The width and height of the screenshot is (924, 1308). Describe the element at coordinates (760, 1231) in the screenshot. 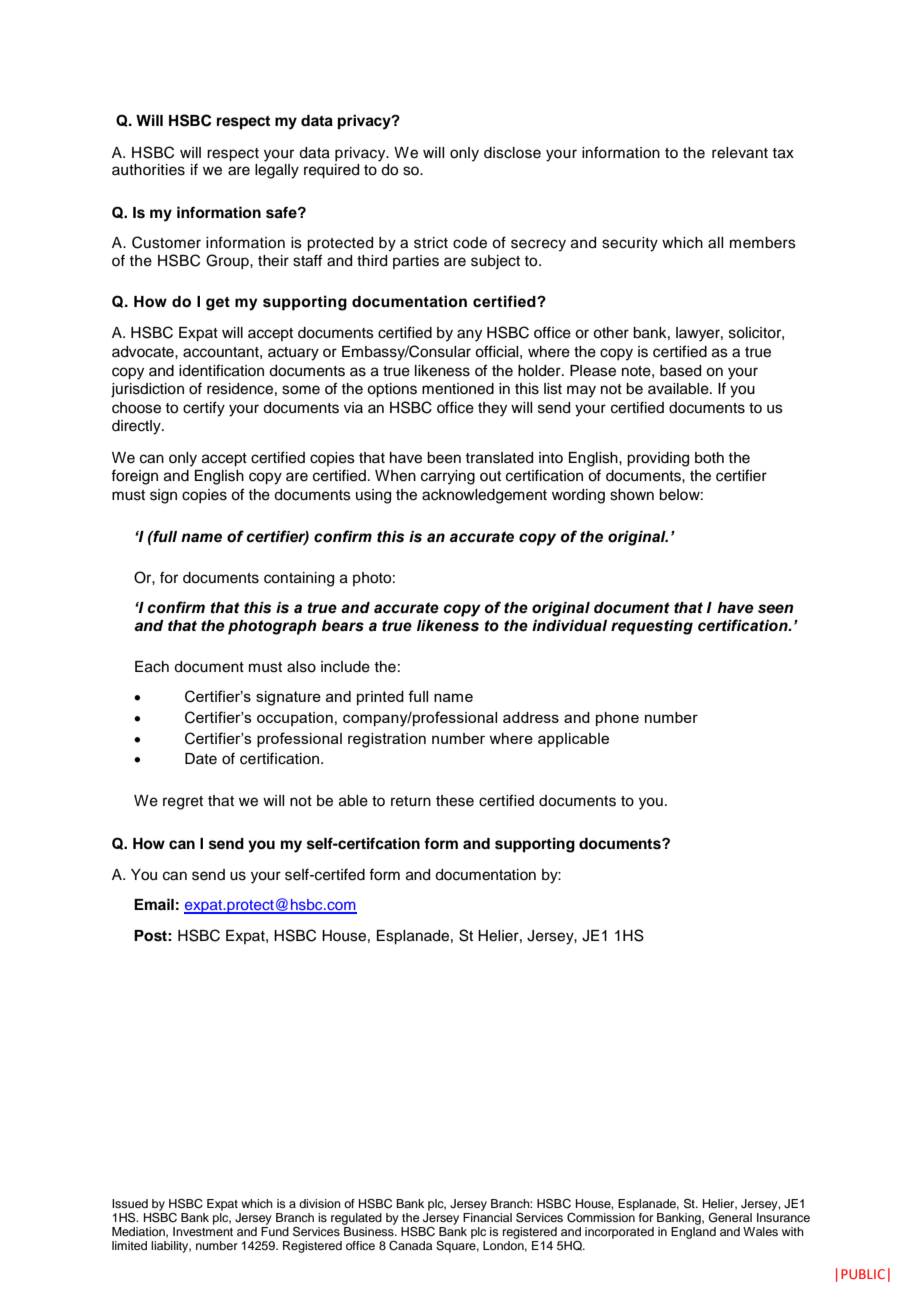

I see `Wales` at that location.
